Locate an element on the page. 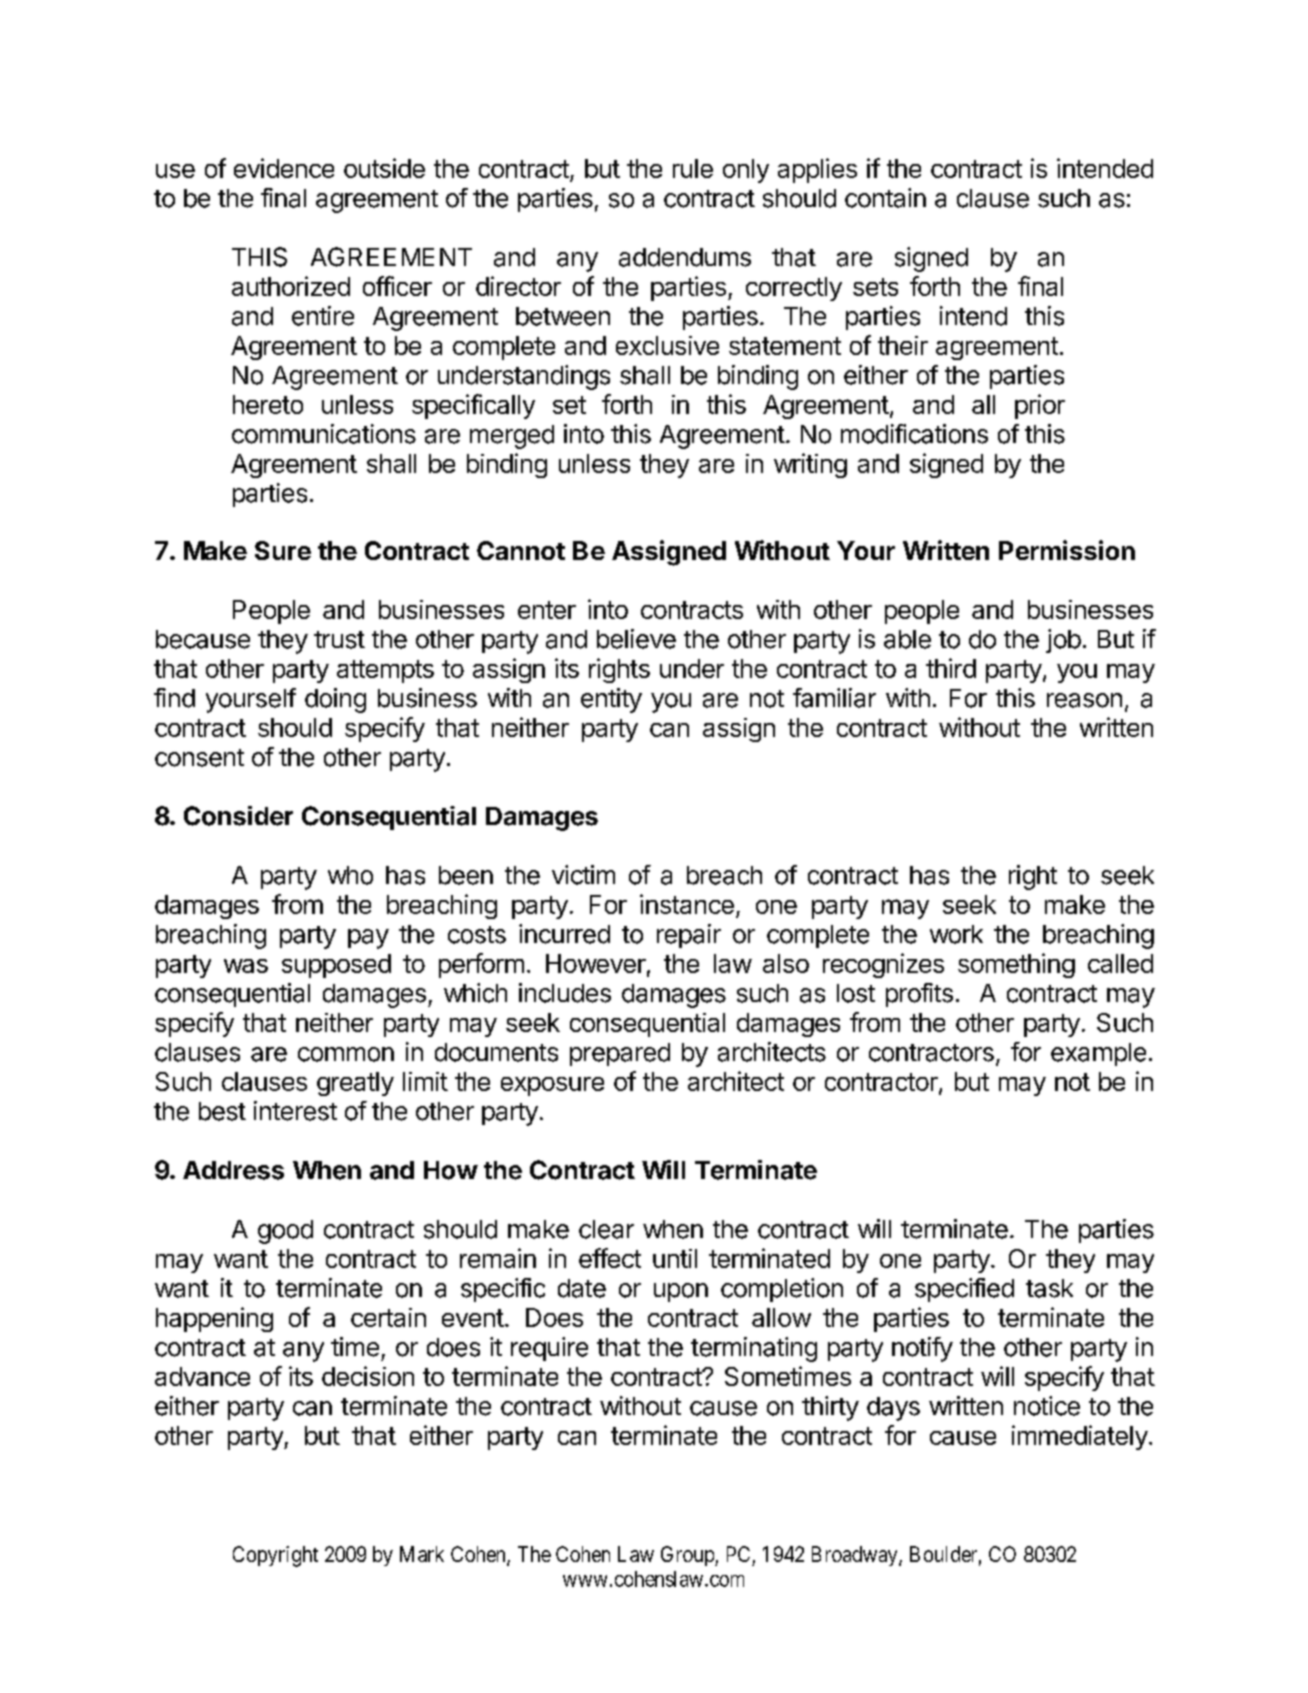 The image size is (1308, 1693). interest is located at coordinates (295, 1111).
